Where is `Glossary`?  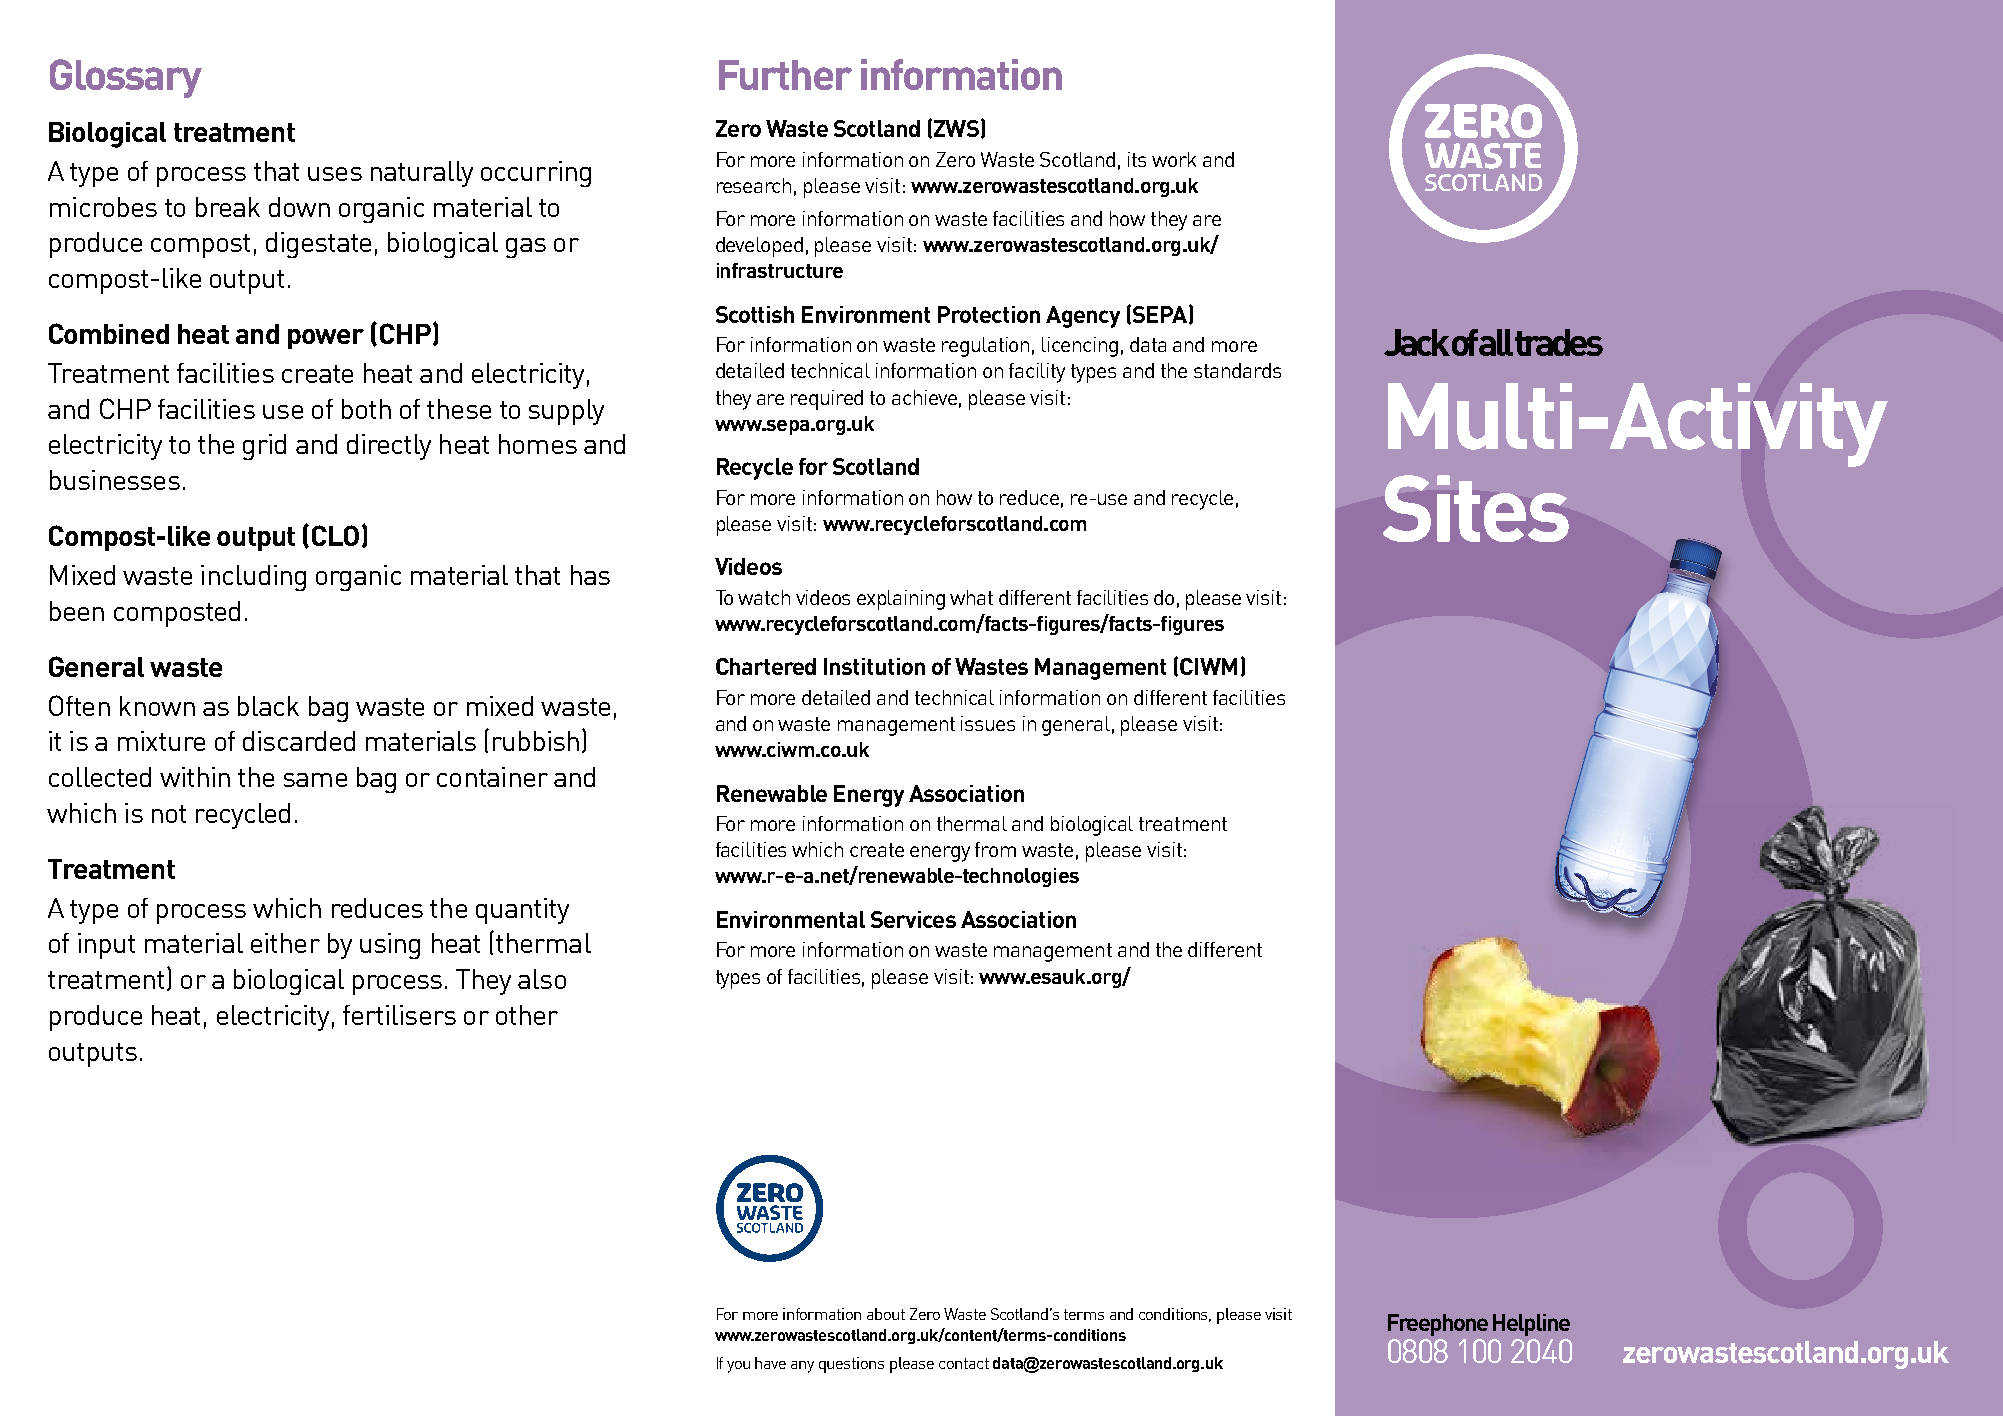 Glossary is located at coordinates (126, 78).
